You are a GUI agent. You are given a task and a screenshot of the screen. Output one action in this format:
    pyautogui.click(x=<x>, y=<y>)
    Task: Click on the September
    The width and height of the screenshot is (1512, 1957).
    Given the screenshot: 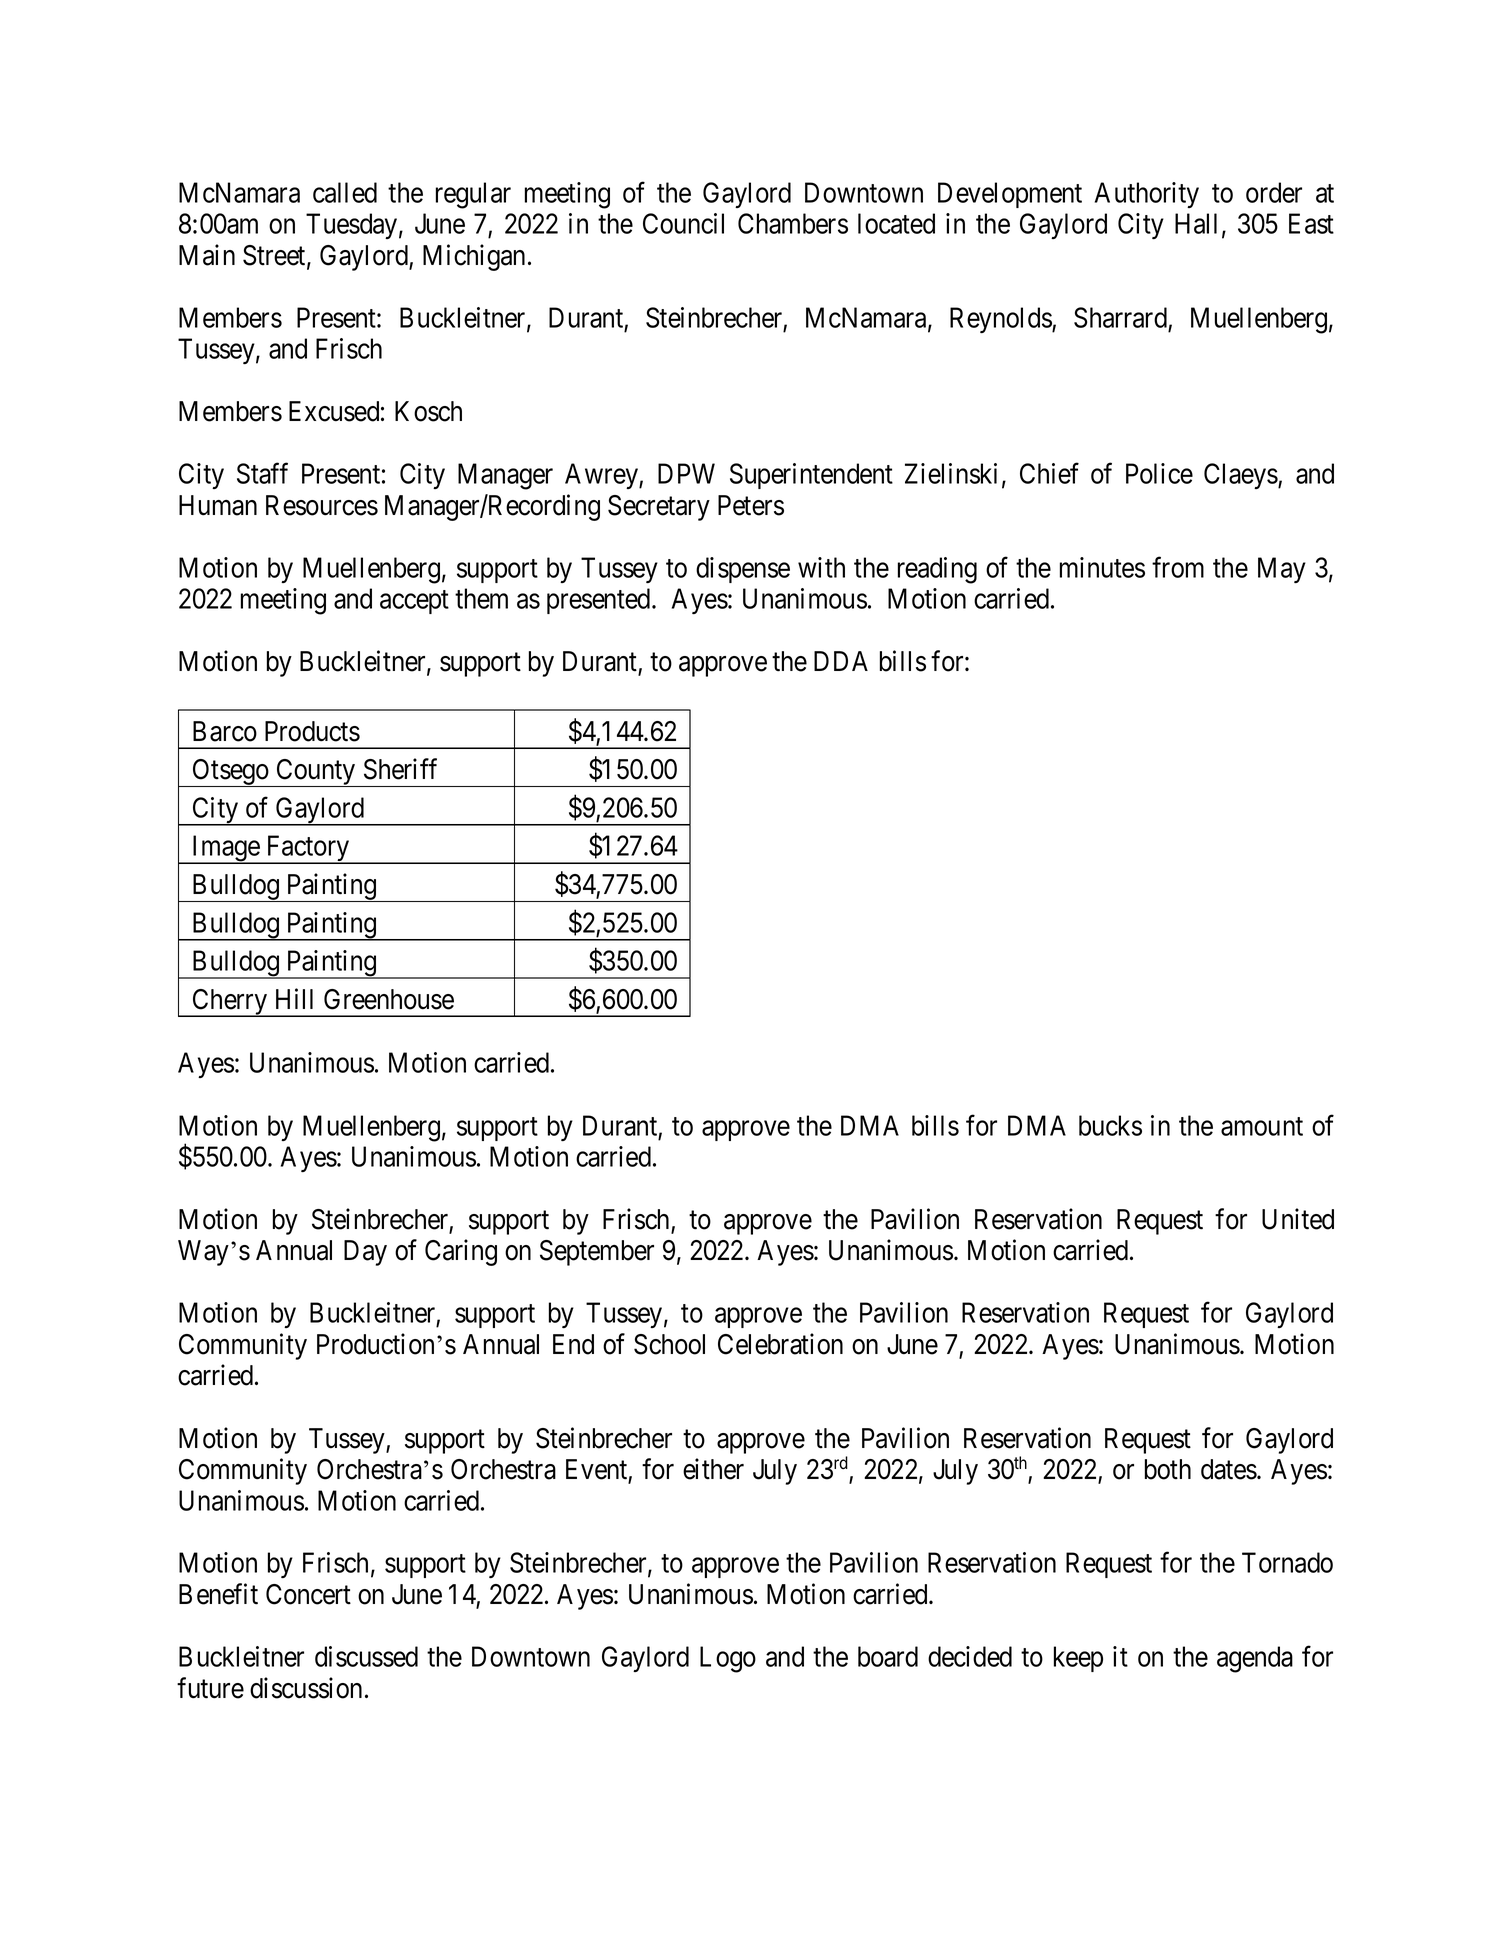 What is the action you would take?
    pyautogui.click(x=597, y=1253)
